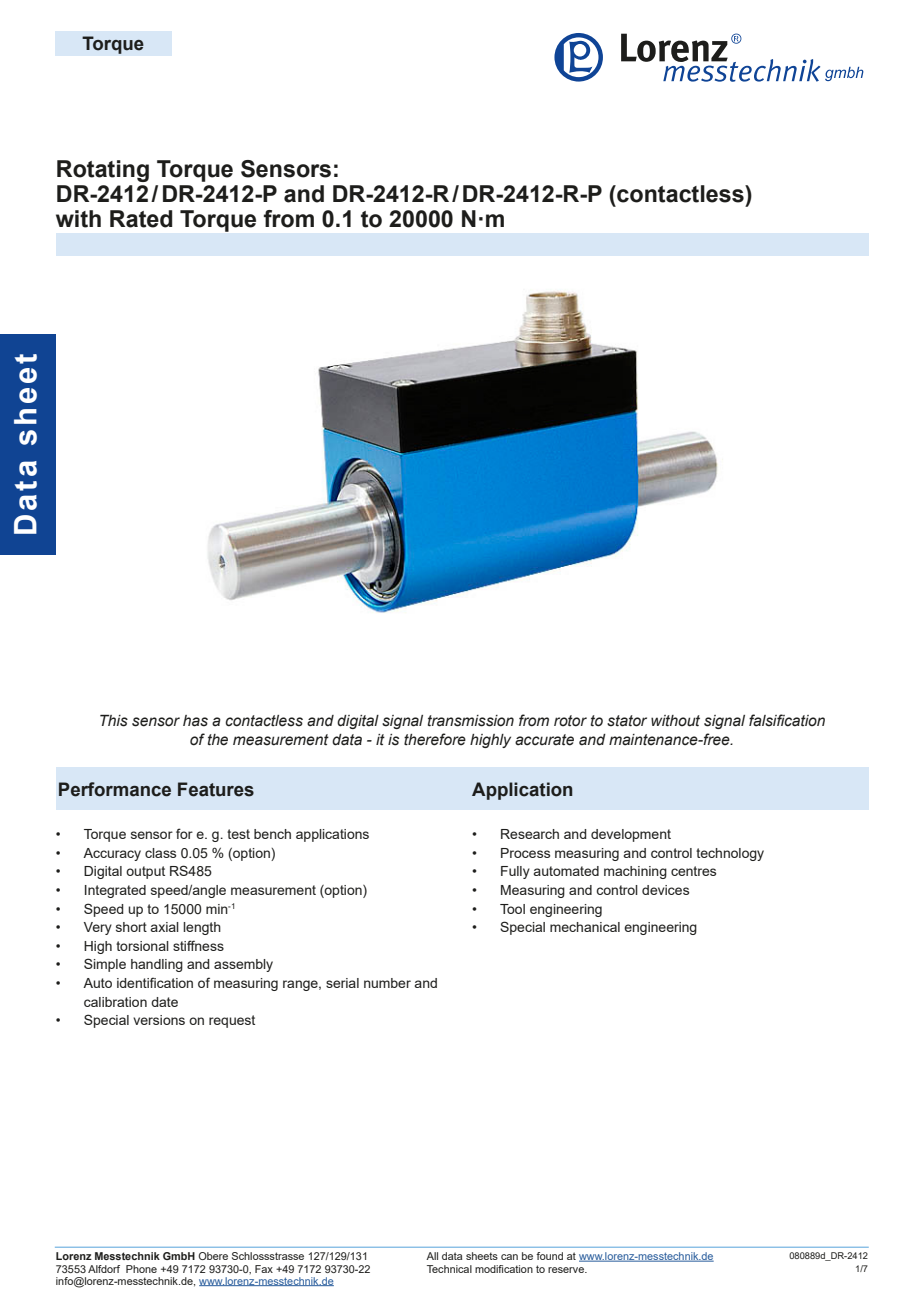  What do you see at coordinates (471, 721) in the screenshot?
I see `transmission` at bounding box center [471, 721].
